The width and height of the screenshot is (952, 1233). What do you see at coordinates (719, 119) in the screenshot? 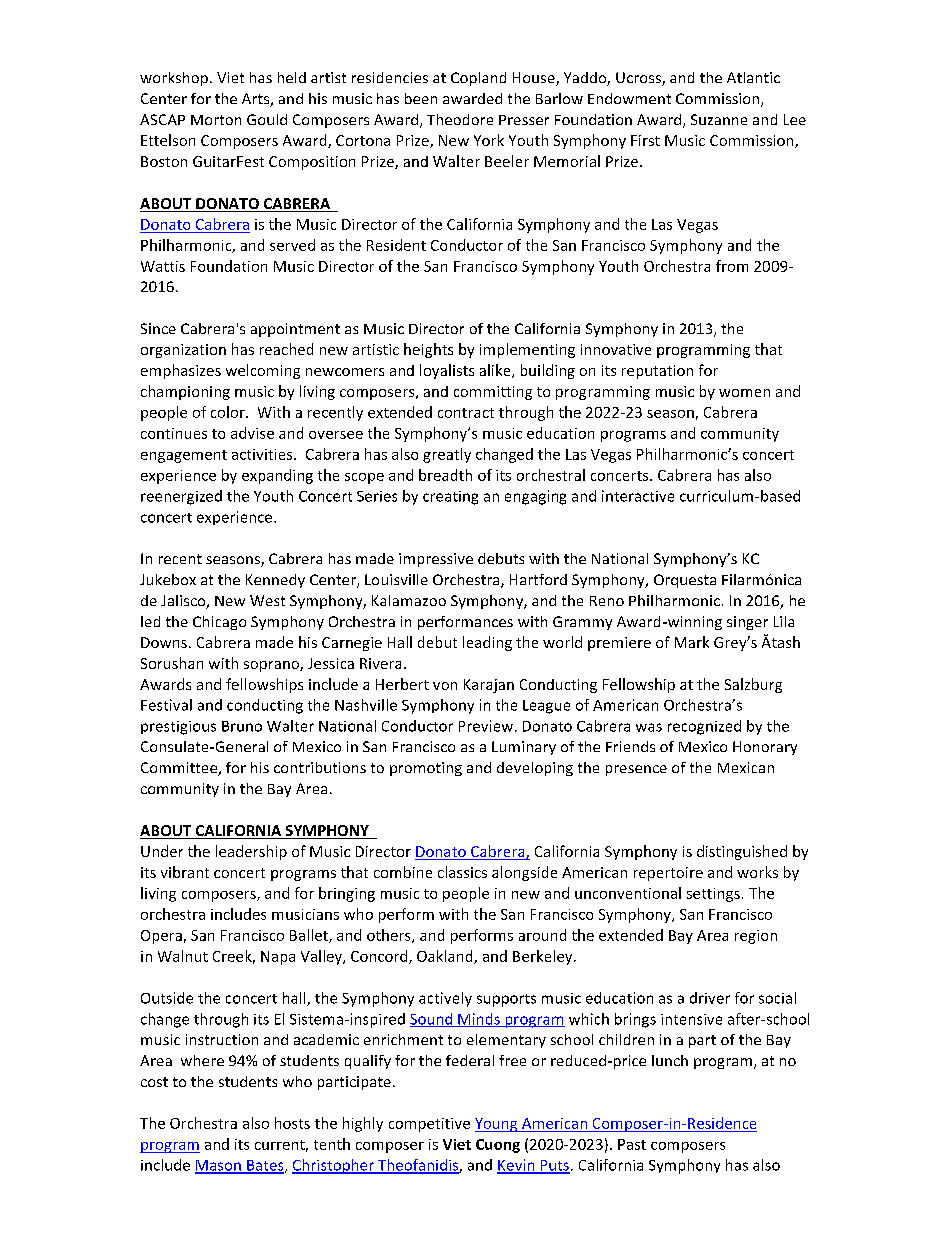
I see `Suzanne` at bounding box center [719, 119].
